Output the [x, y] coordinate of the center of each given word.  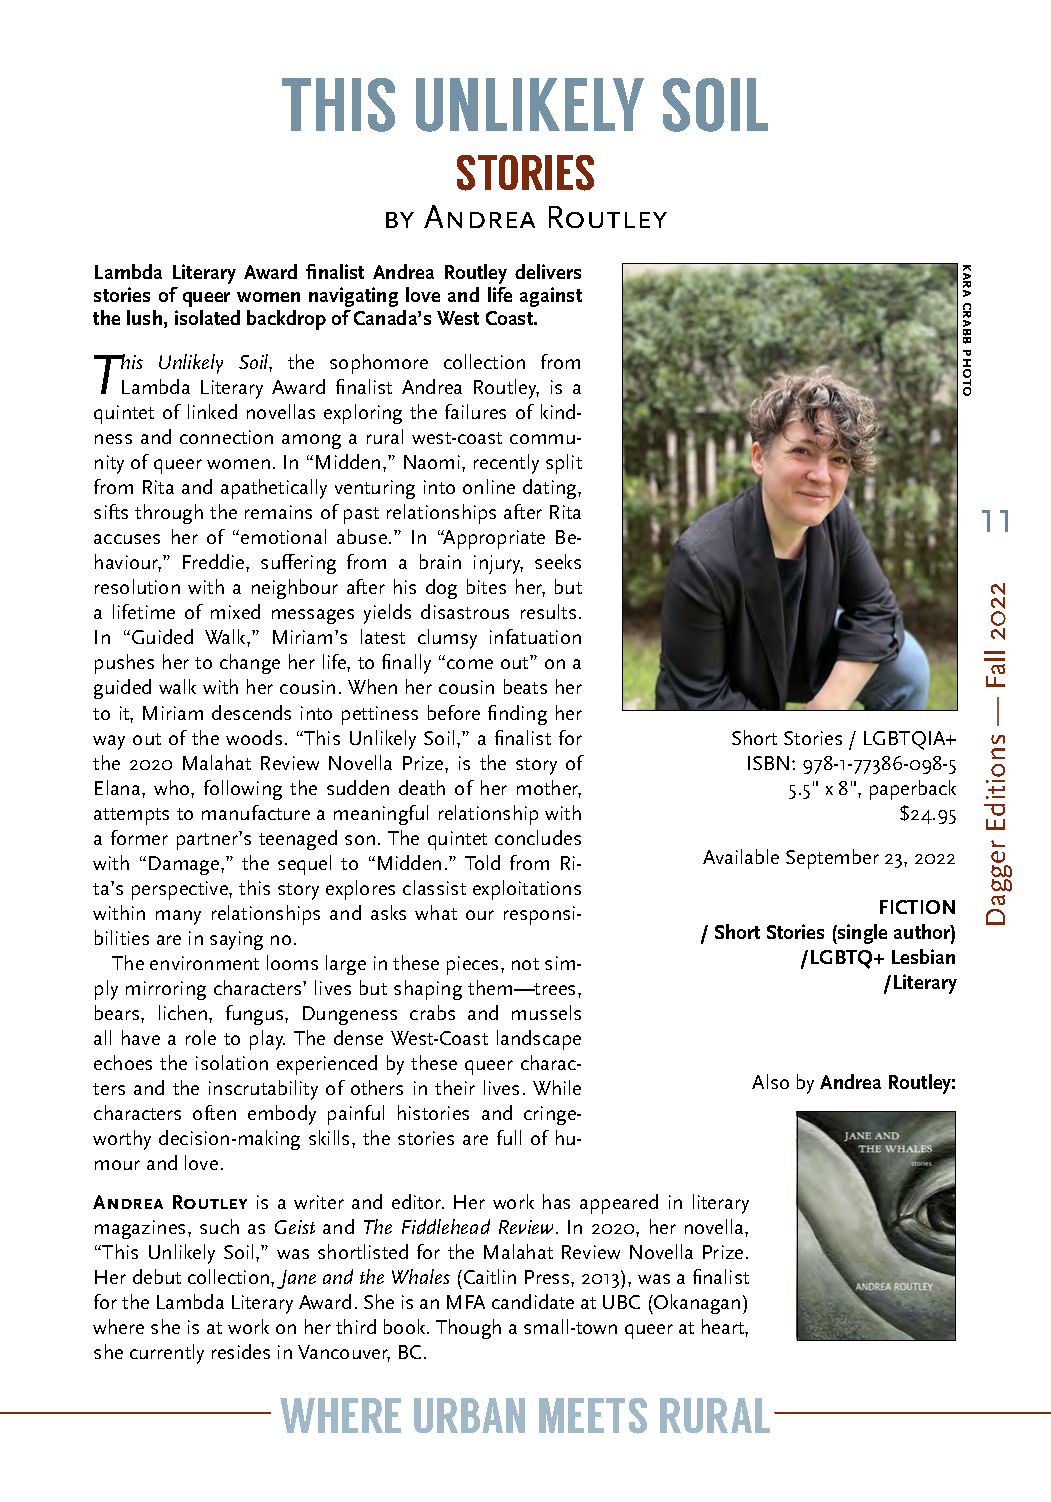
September [832, 859]
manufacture [256, 812]
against [551, 297]
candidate [533, 1301]
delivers [548, 271]
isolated [207, 317]
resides [241, 1351]
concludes [538, 837]
